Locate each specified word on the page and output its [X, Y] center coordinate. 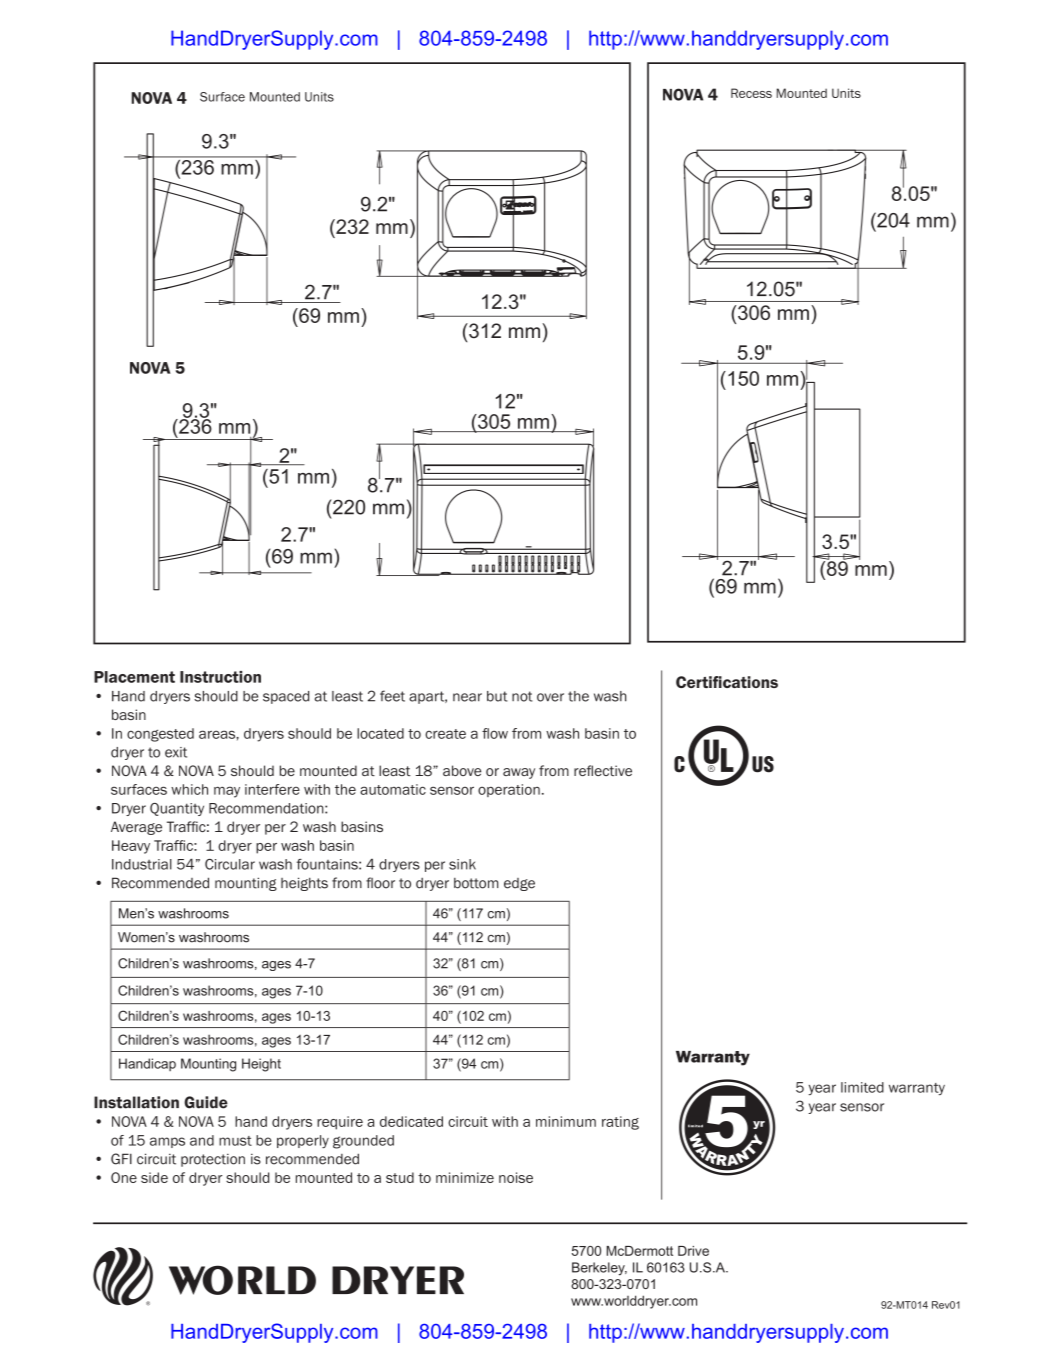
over [550, 697]
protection [213, 1160]
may [227, 792]
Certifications [727, 682]
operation [509, 790]
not [522, 696]
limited [862, 1087]
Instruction [220, 677]
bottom [476, 883]
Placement [134, 677]
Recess [751, 93]
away [519, 773]
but [497, 696]
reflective [603, 770]
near [467, 697]
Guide [206, 1102]
